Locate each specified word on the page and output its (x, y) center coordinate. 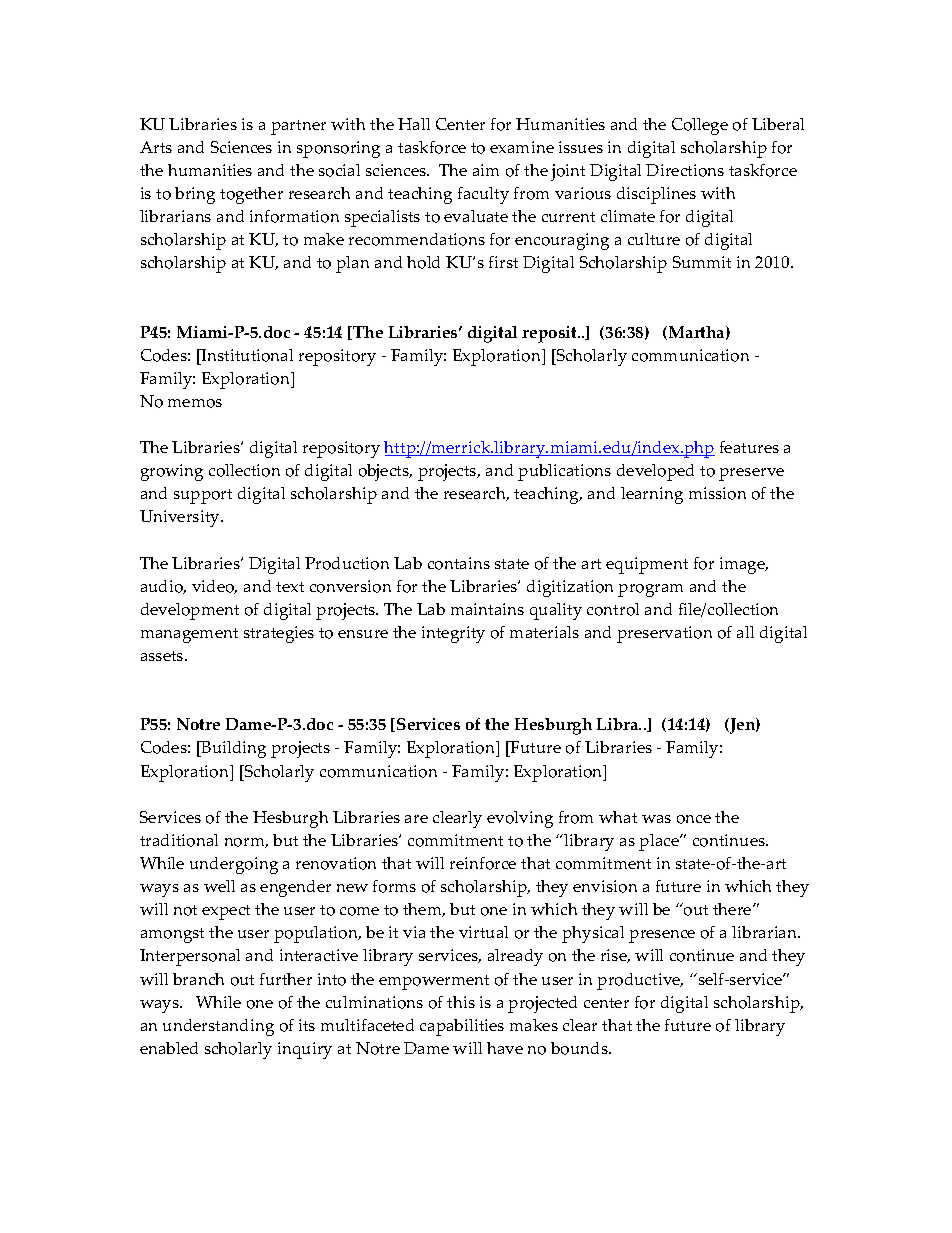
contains (459, 563)
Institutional (246, 355)
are (416, 819)
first (503, 262)
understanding (218, 1027)
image (743, 565)
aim (486, 170)
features (749, 447)
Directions (685, 170)
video (214, 587)
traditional (179, 840)
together (251, 195)
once (694, 819)
